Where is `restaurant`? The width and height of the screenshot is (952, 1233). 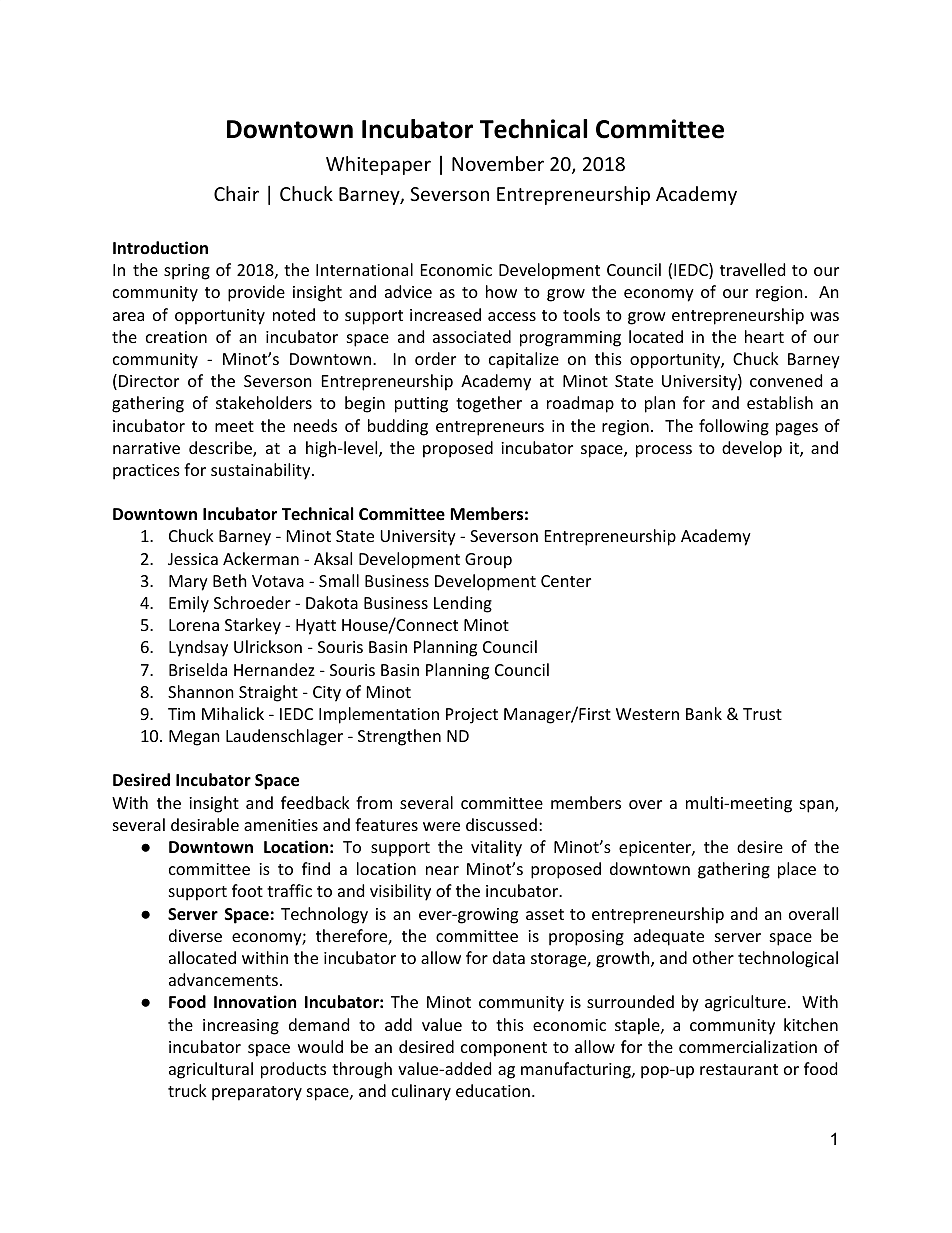
restaurant is located at coordinates (739, 1069).
